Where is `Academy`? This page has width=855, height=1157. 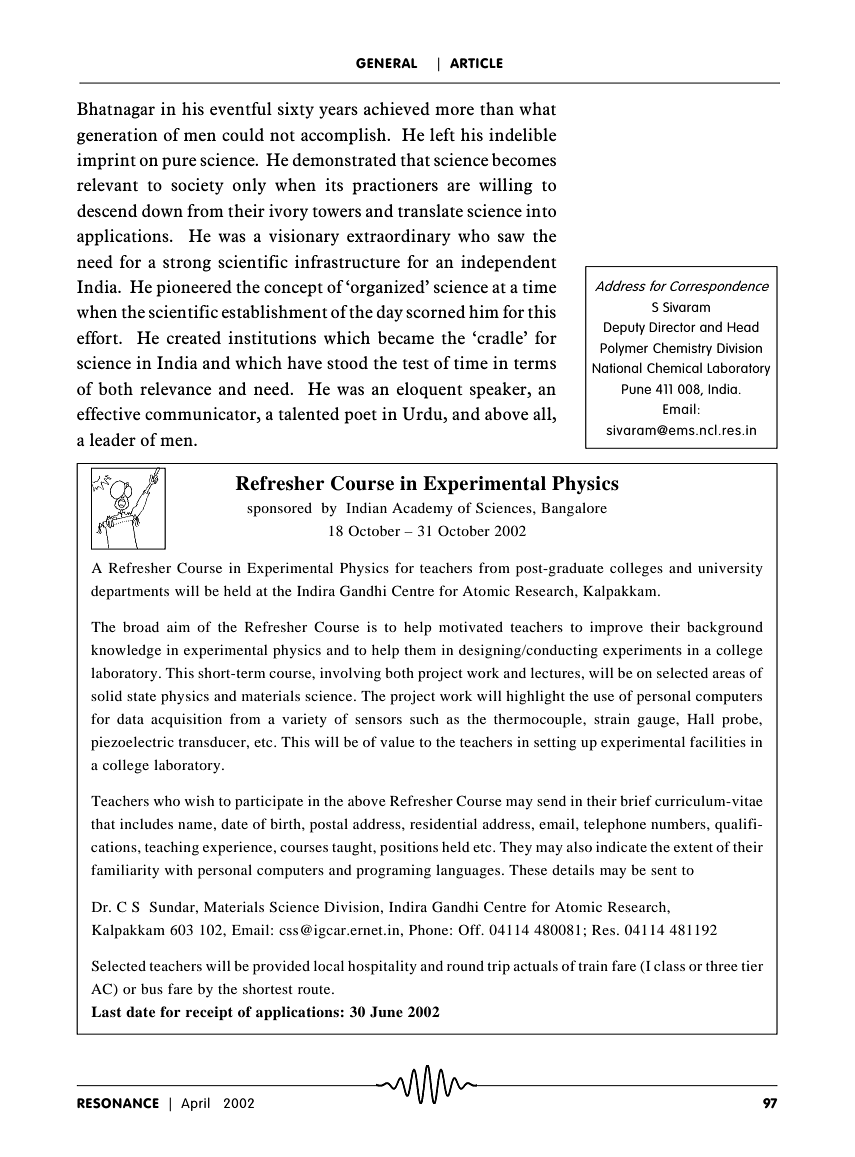 Academy is located at coordinates (422, 509).
